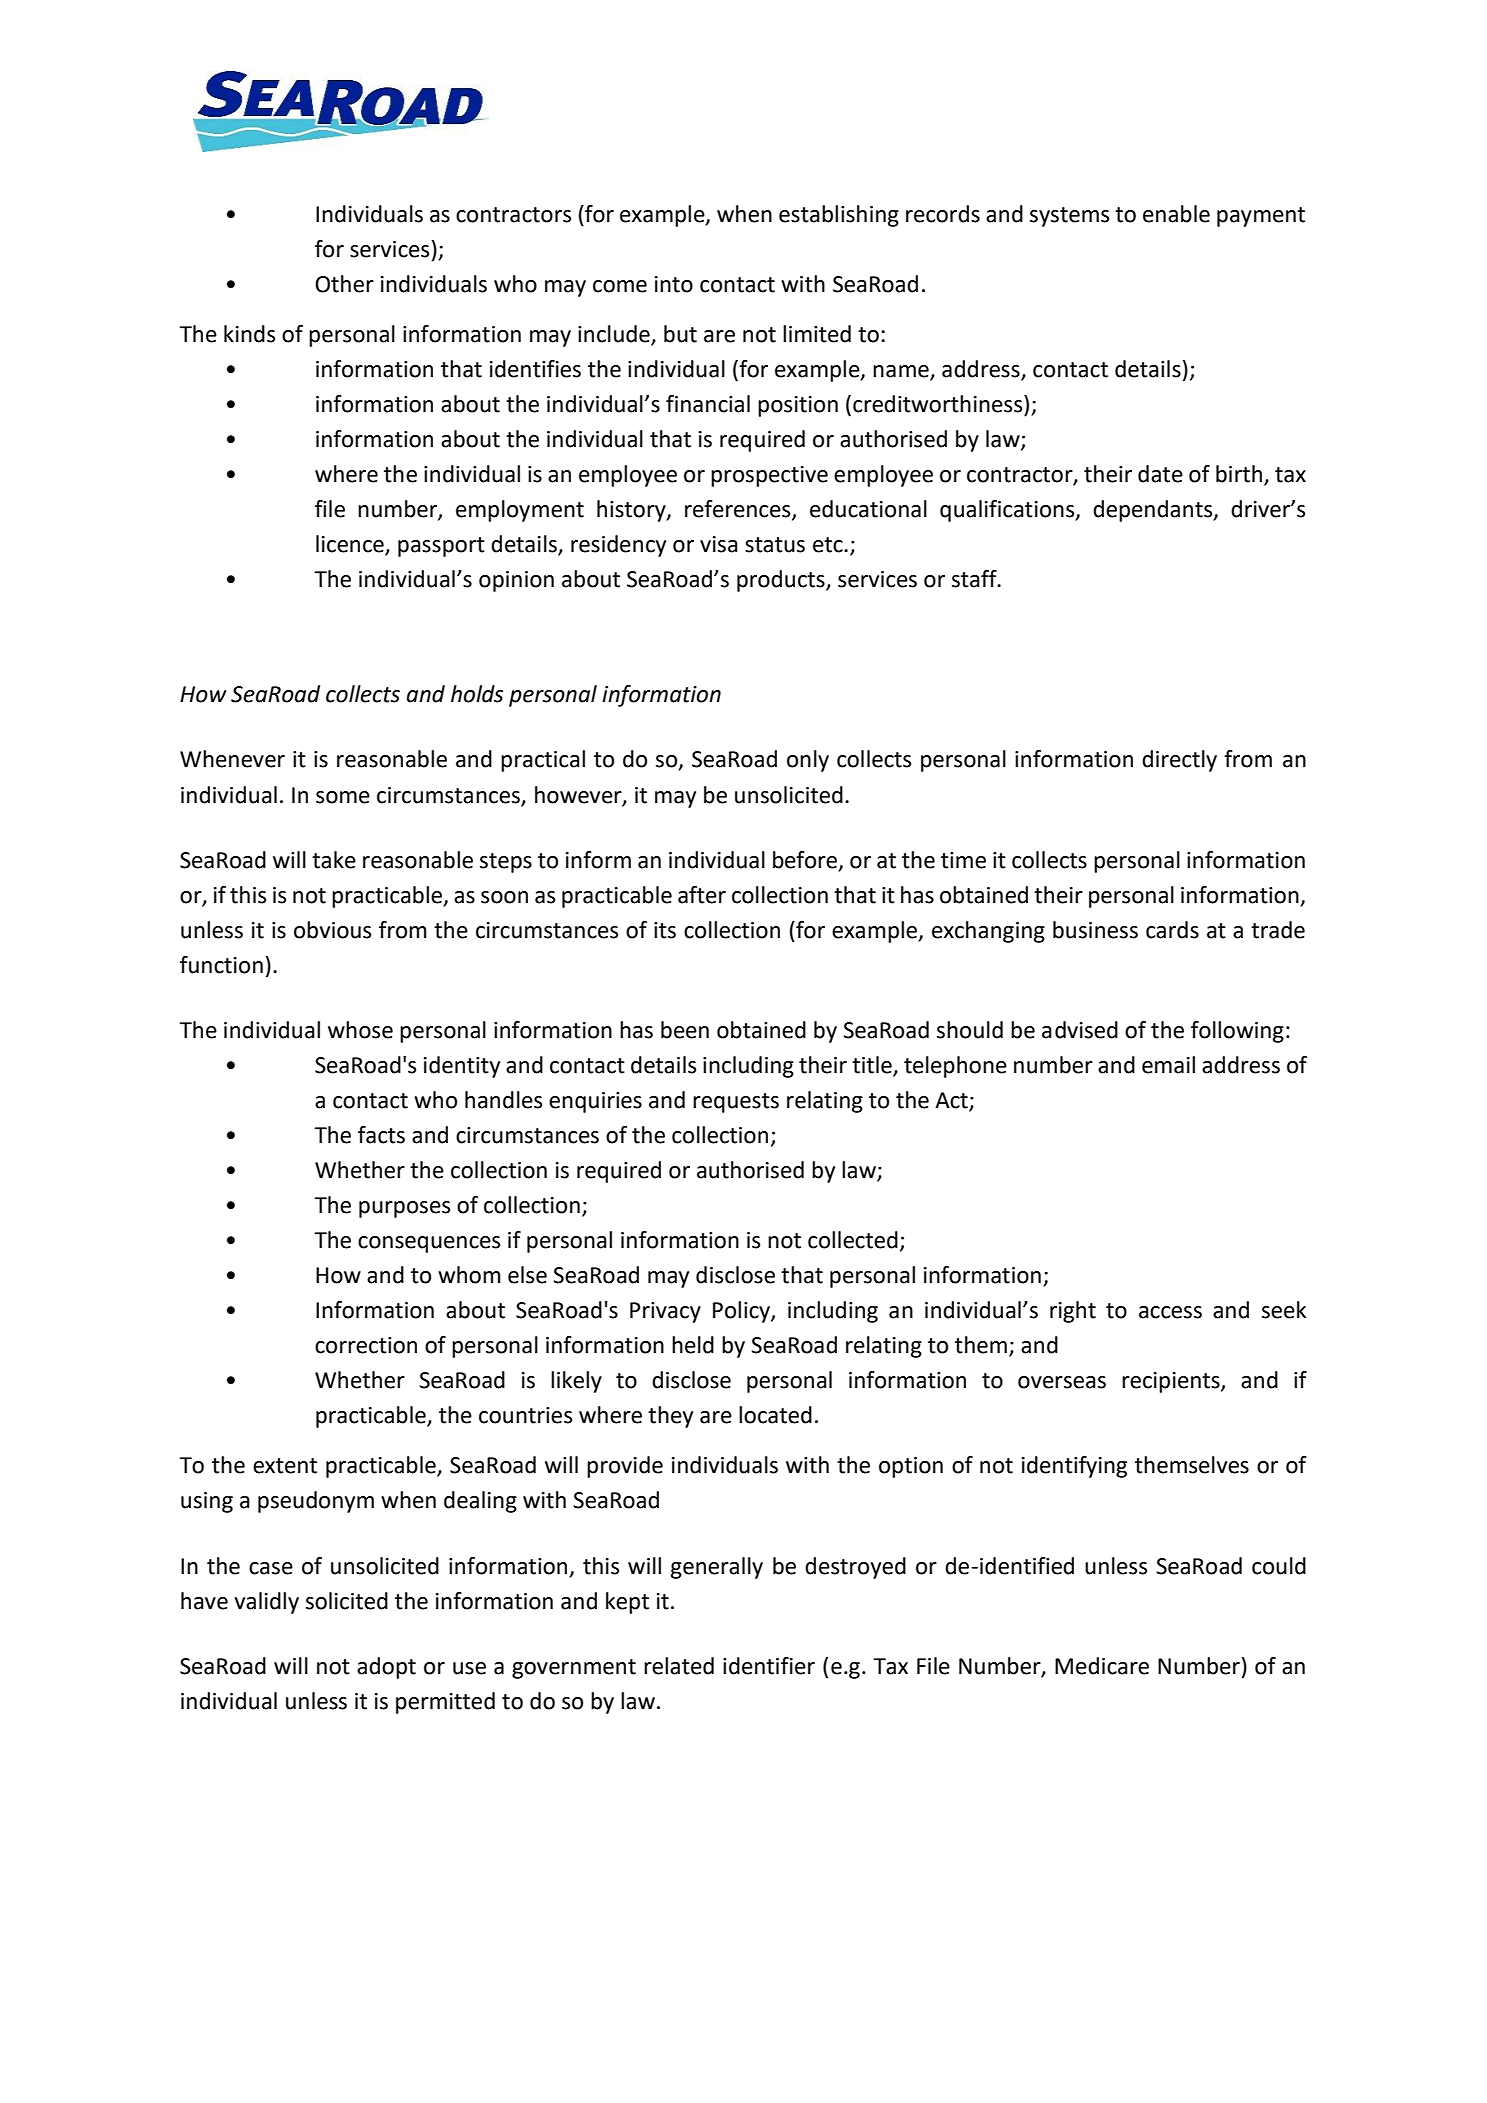 The height and width of the document is (2103, 1487). I want to click on Other, so click(344, 284).
